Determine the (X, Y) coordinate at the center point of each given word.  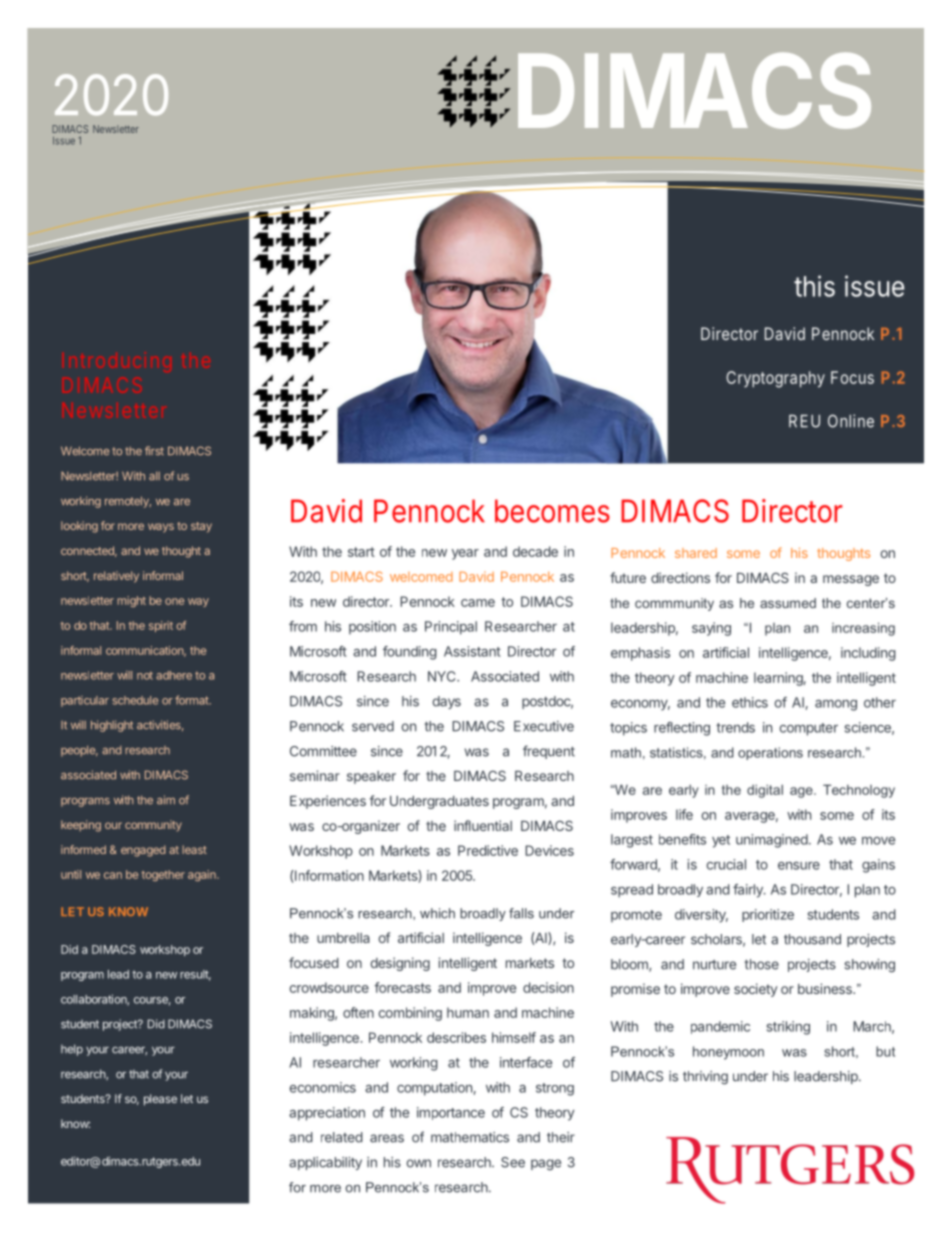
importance (451, 1113)
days (446, 702)
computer (809, 729)
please (160, 1100)
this (814, 286)
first (154, 450)
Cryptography (775, 379)
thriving (705, 1078)
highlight (112, 726)
